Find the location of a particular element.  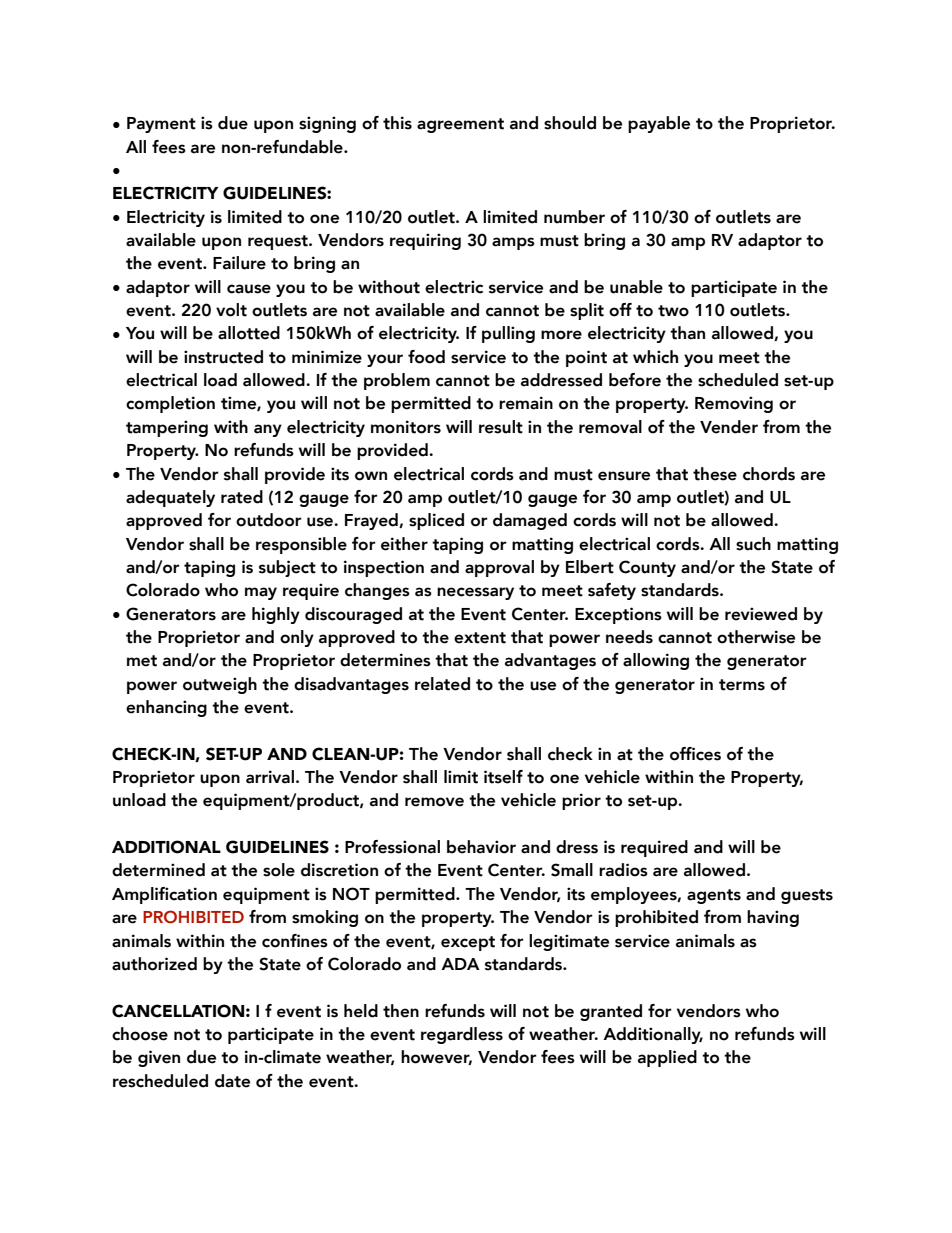

payable is located at coordinates (659, 124).
